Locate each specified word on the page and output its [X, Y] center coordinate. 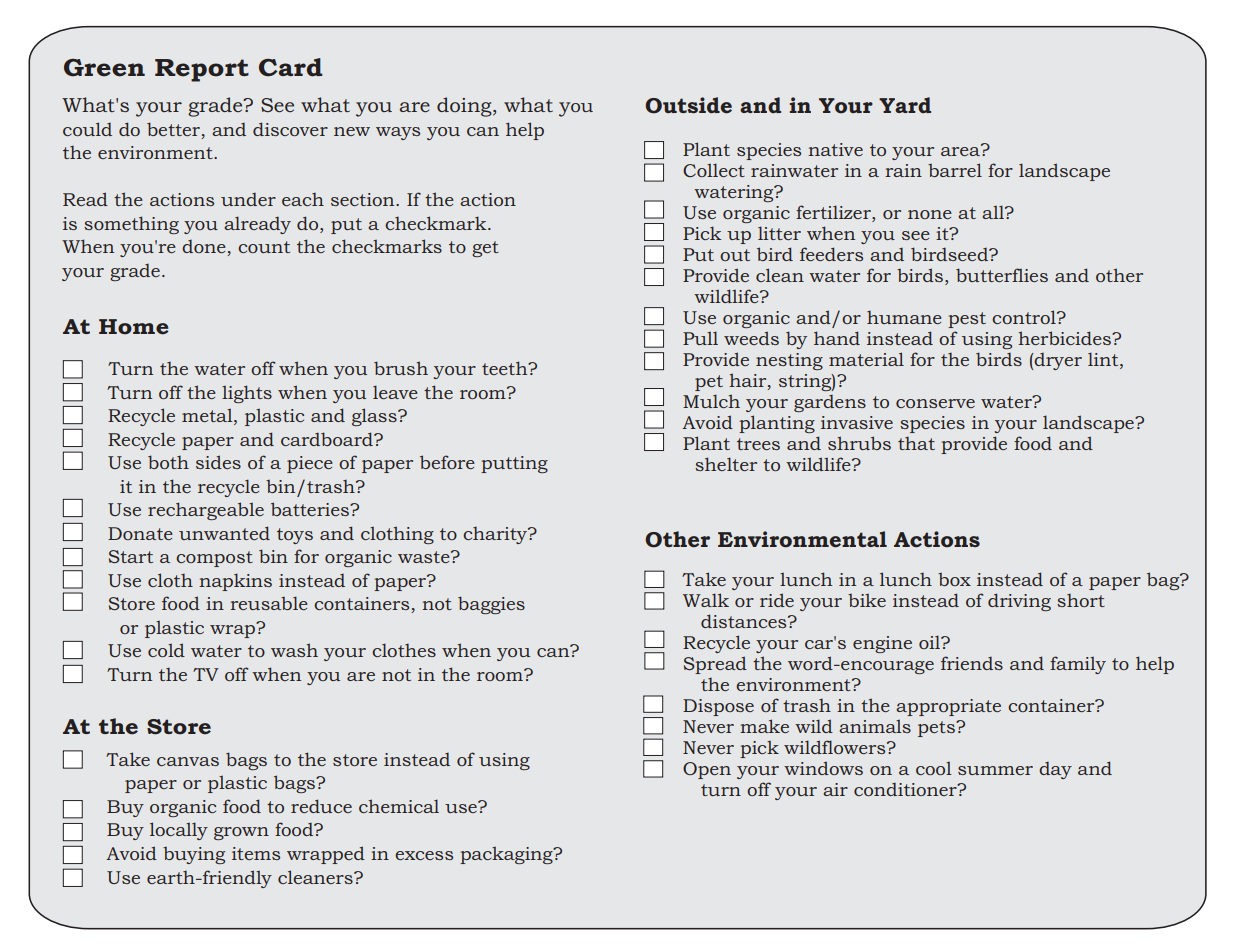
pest [967, 320]
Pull [700, 338]
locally [179, 831]
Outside [688, 105]
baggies [491, 605]
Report [202, 70]
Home [134, 327]
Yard [905, 105]
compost [214, 559]
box [954, 579]
